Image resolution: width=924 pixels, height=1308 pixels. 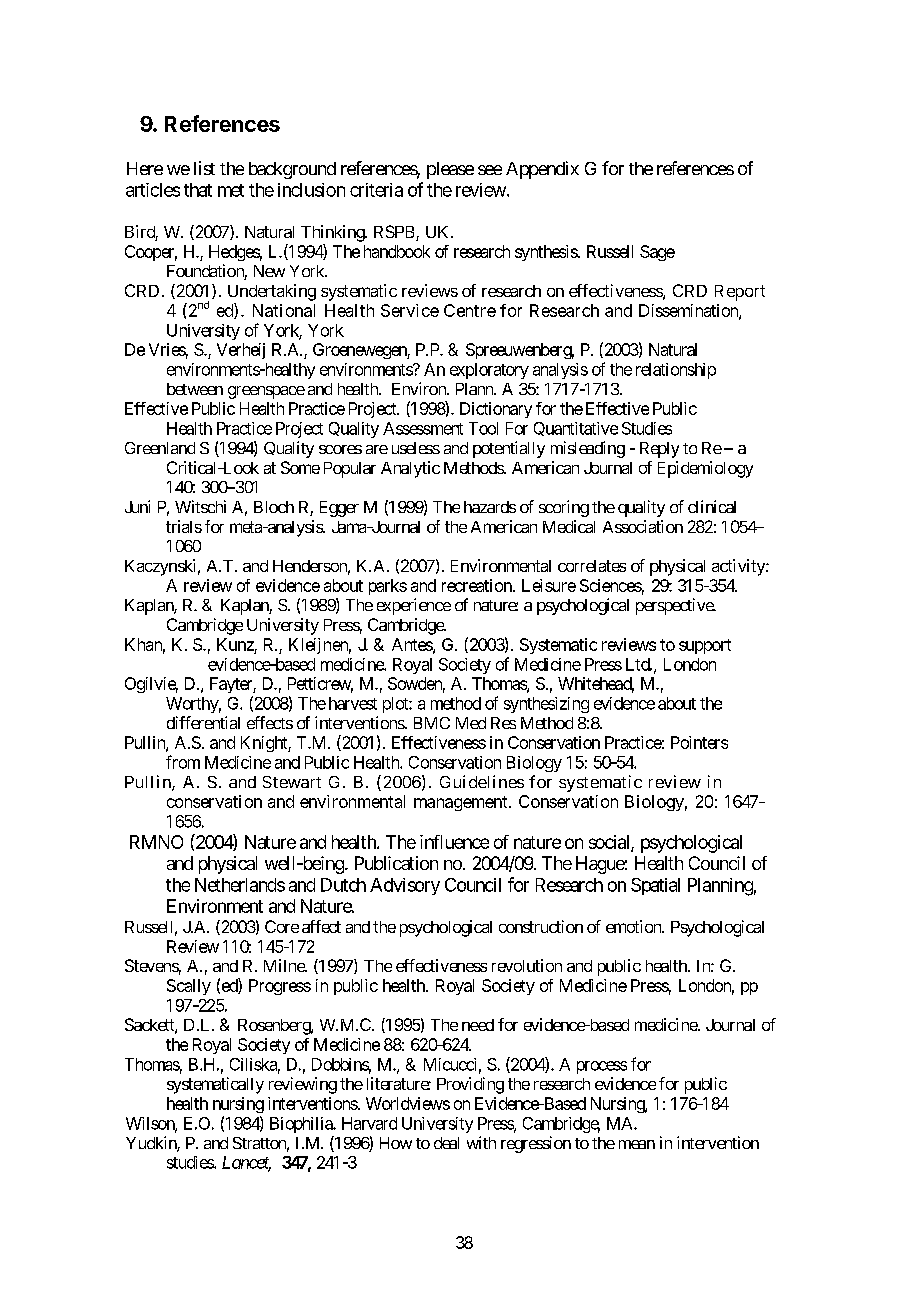 I want to click on that, so click(x=198, y=190).
